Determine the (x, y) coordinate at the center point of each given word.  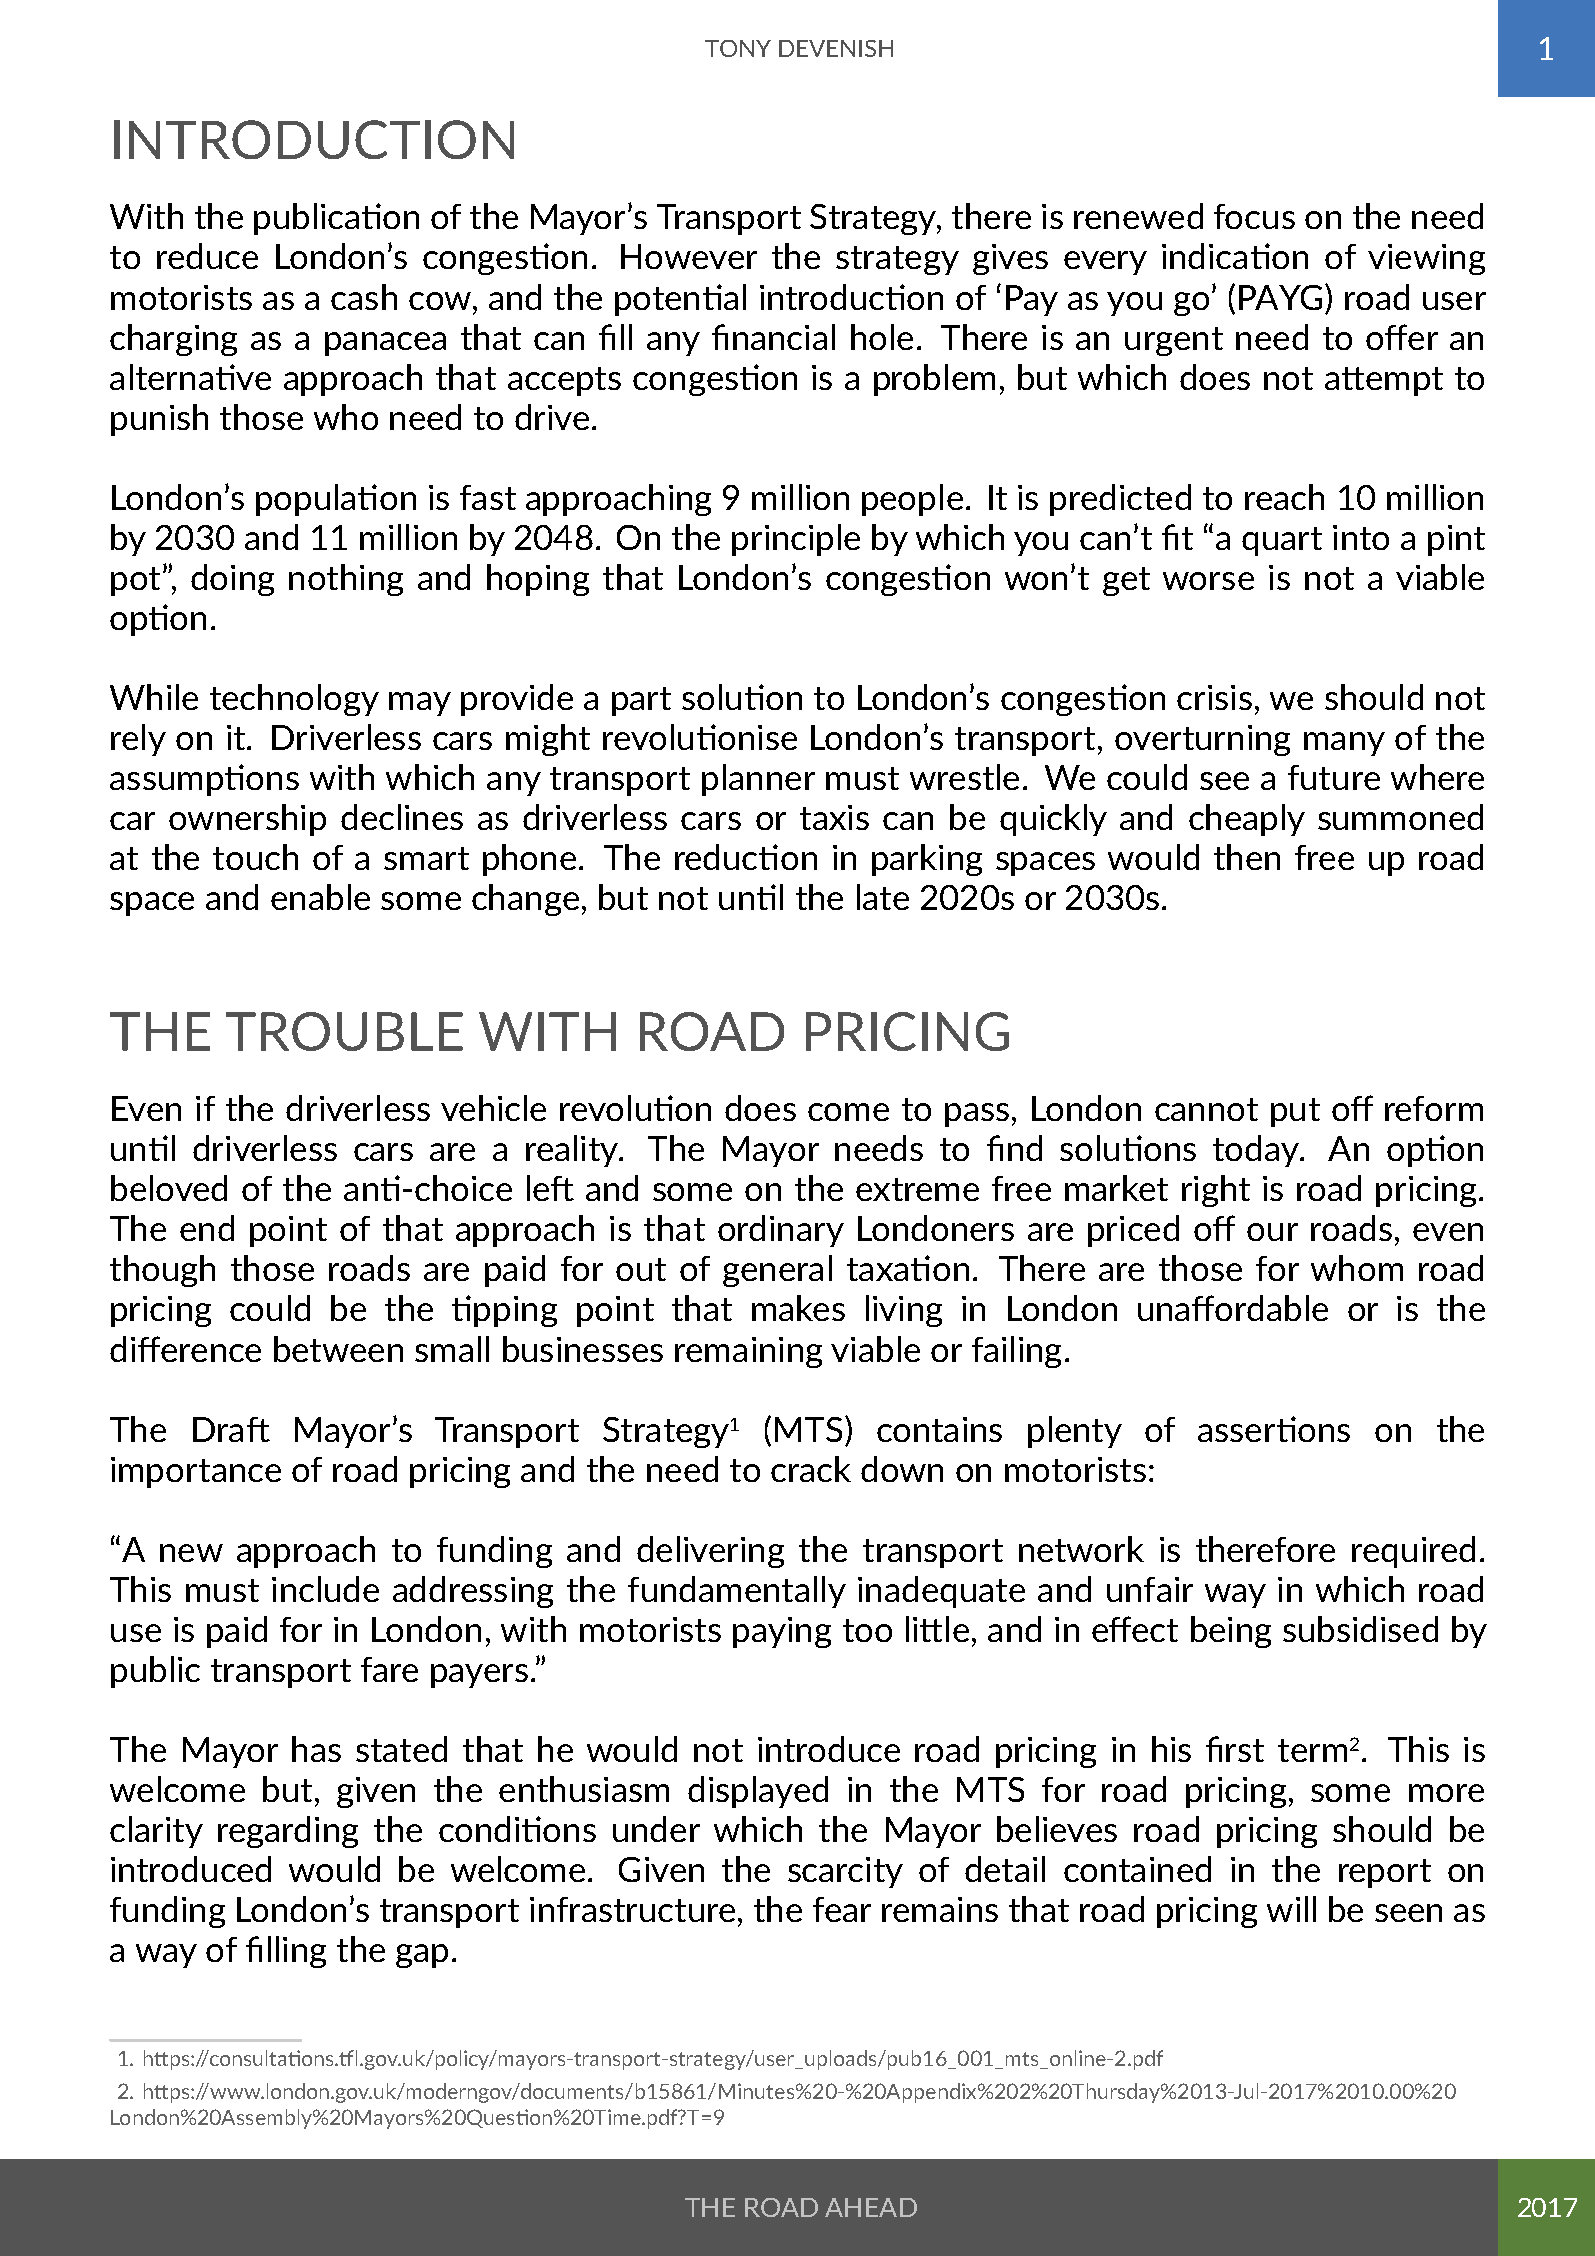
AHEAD (871, 2207)
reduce (207, 256)
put (1295, 1112)
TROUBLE (344, 1031)
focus (1254, 216)
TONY (738, 48)
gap (422, 1956)
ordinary (781, 1231)
